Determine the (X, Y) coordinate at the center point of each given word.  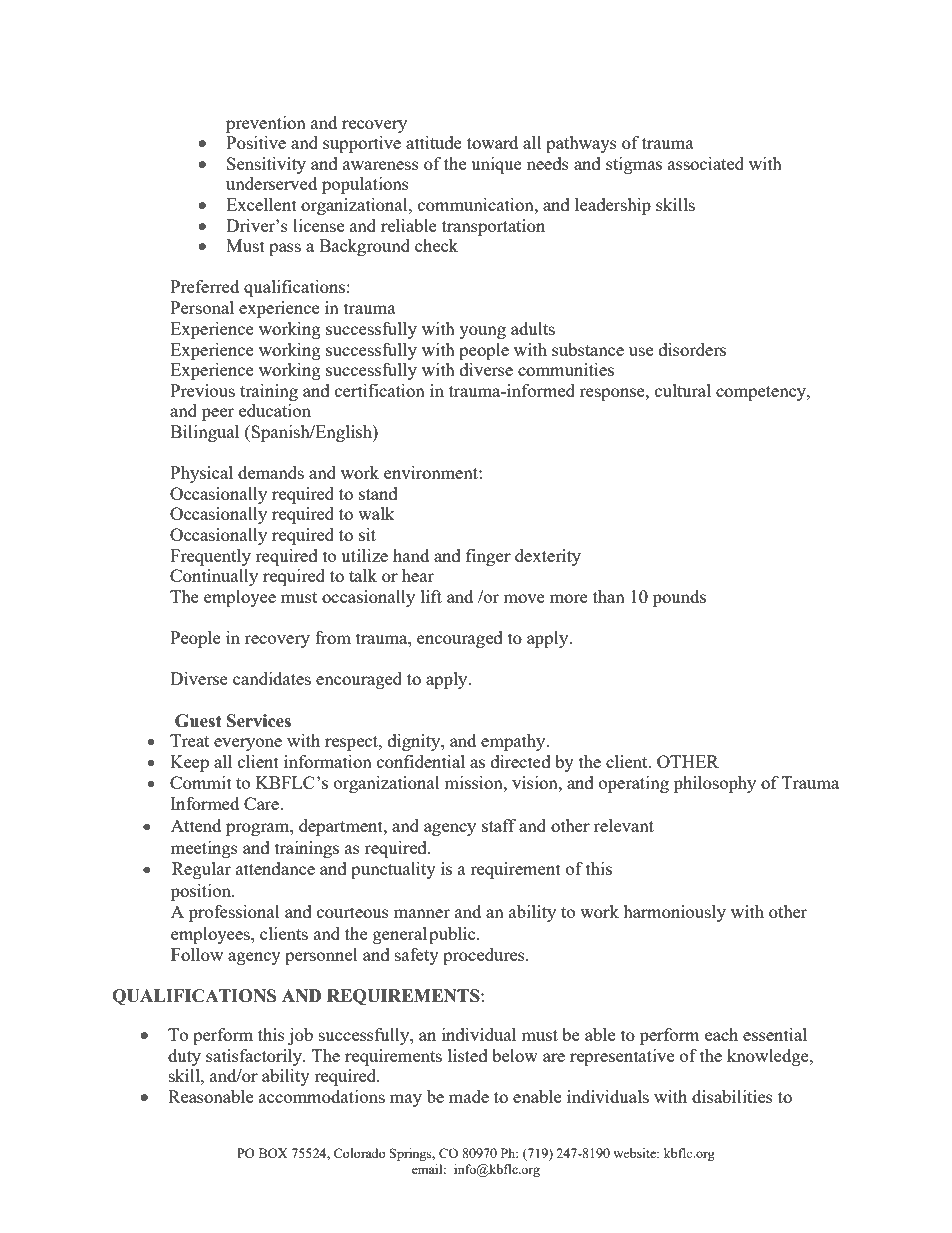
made (469, 1096)
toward (492, 142)
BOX (273, 1153)
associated (706, 163)
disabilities (732, 1096)
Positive (256, 142)
